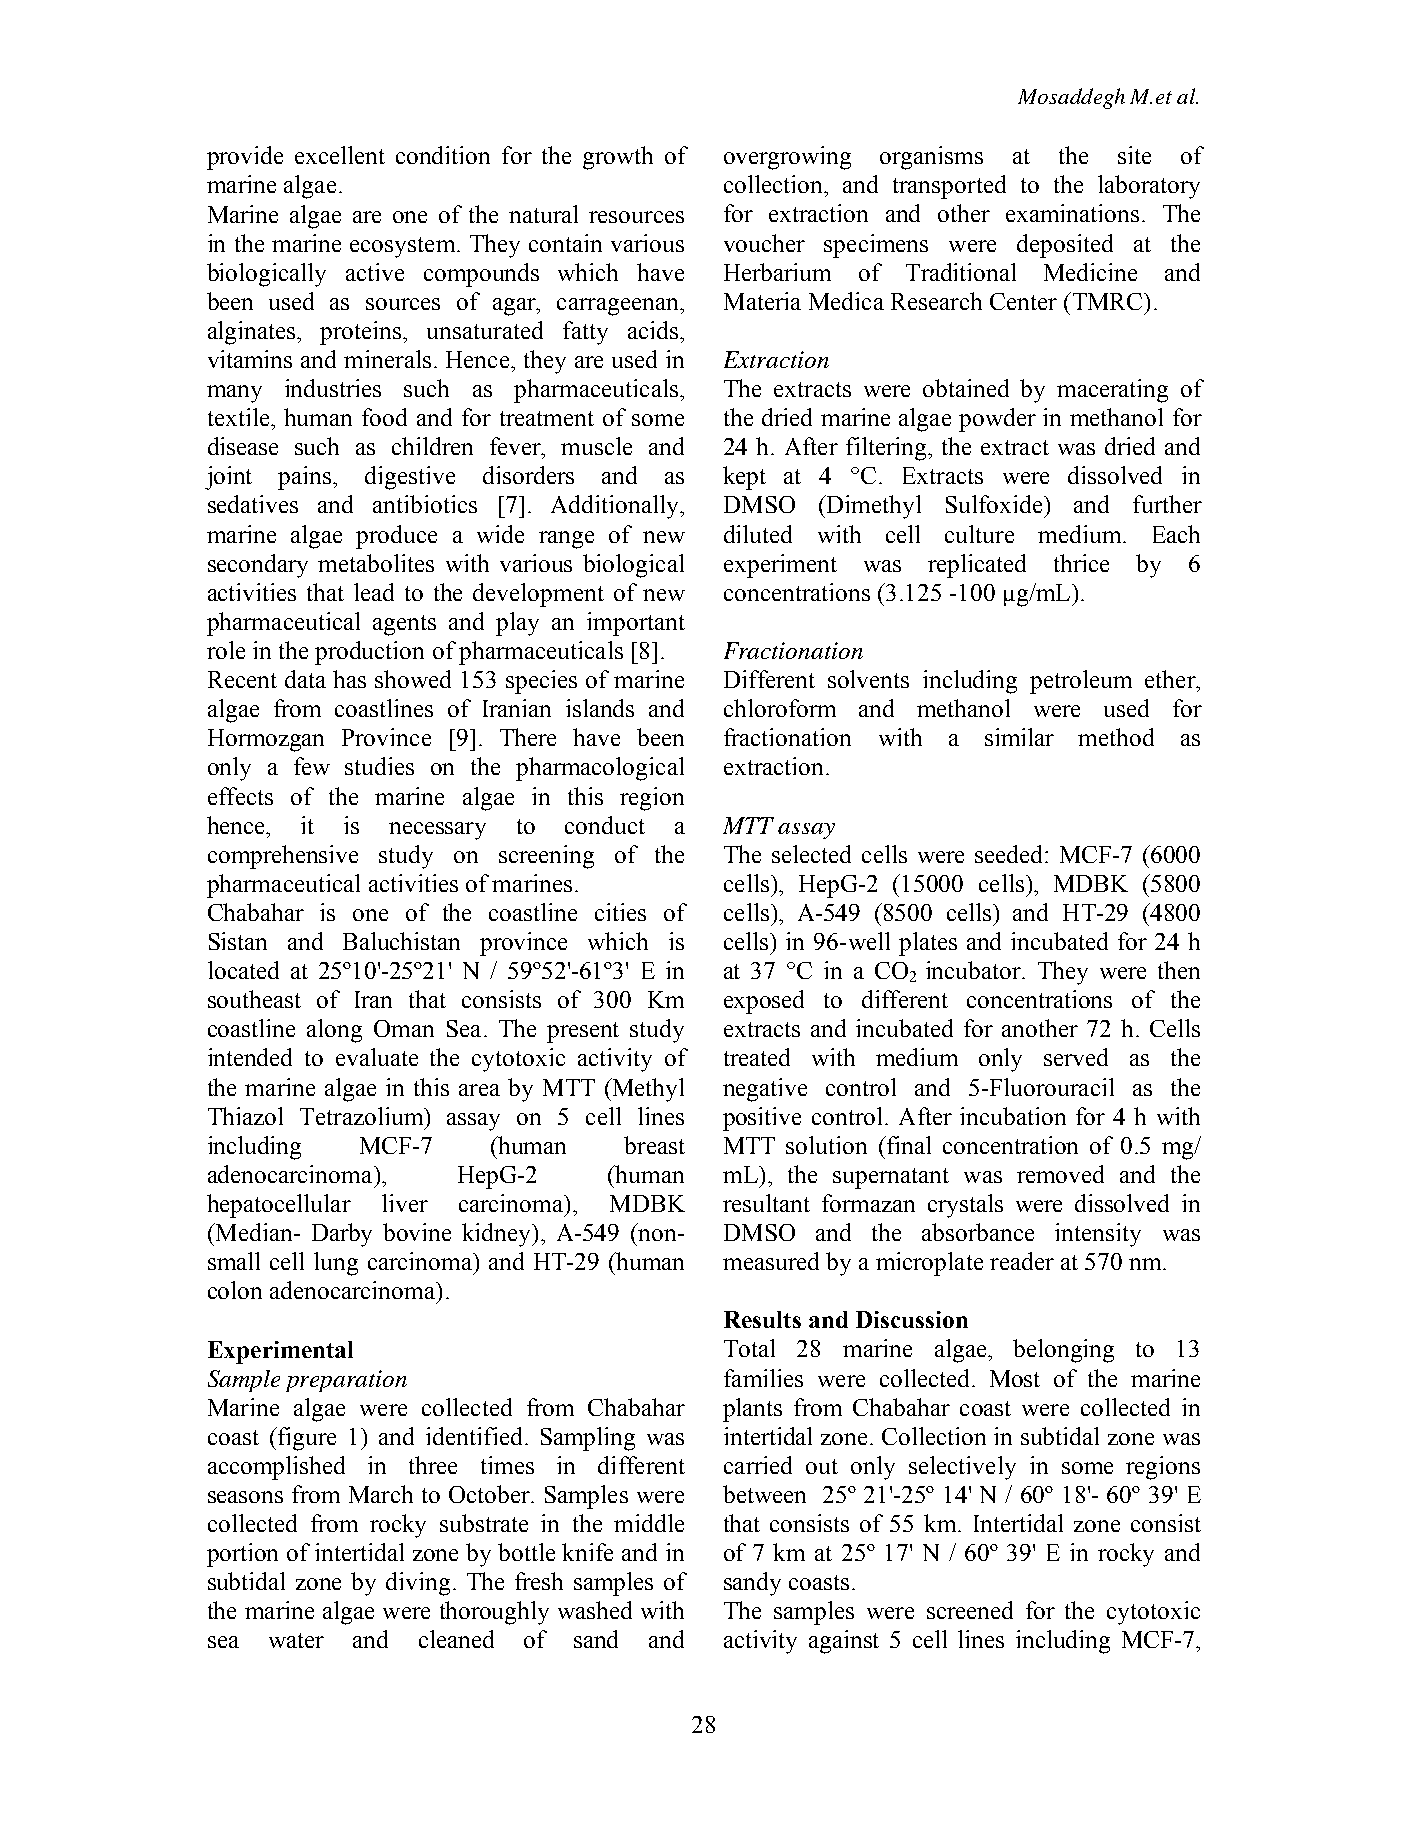  I want to click on ecosystem, so click(404, 247).
